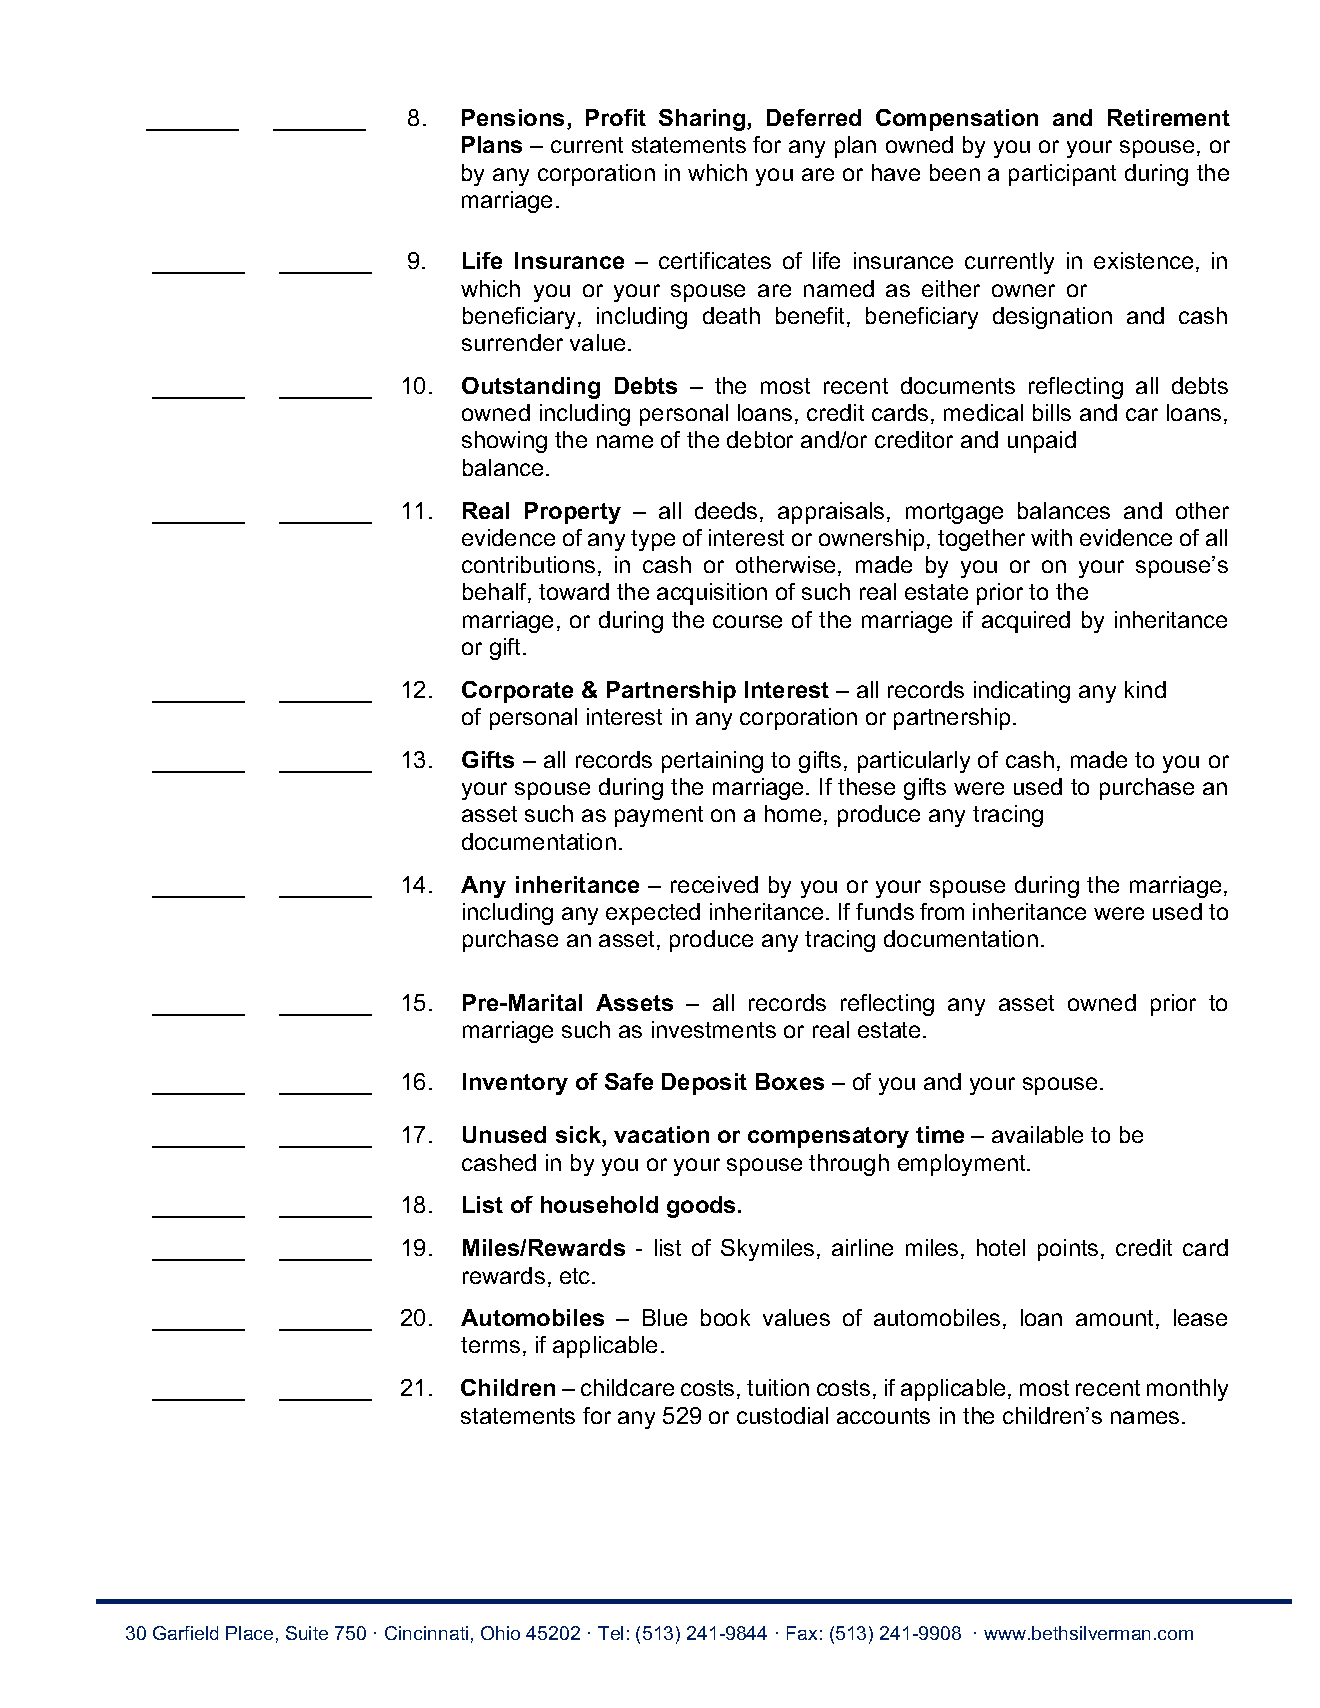 The width and height of the screenshot is (1320, 1708). What do you see at coordinates (513, 117) in the screenshot?
I see `Pensions` at bounding box center [513, 117].
